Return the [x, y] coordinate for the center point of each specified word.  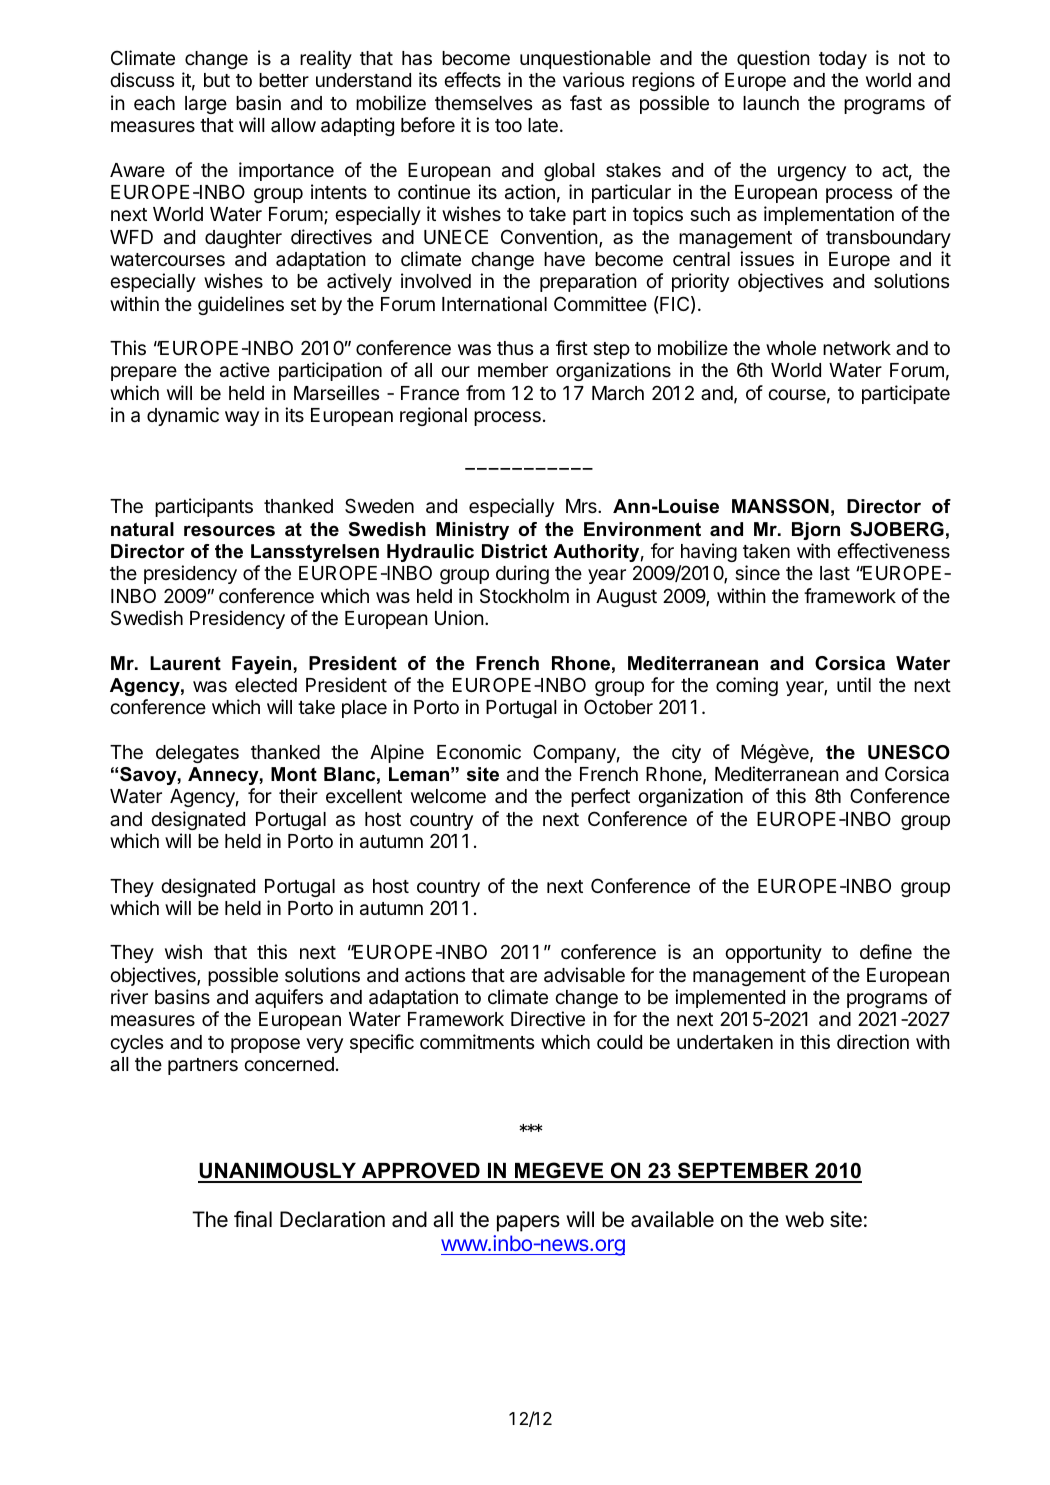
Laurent [185, 663]
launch [771, 103]
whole [791, 348]
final [253, 1219]
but [217, 80]
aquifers [289, 998]
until [854, 684]
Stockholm [524, 595]
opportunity [773, 953]
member [513, 370]
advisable [584, 975]
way [242, 418]
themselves [483, 103]
